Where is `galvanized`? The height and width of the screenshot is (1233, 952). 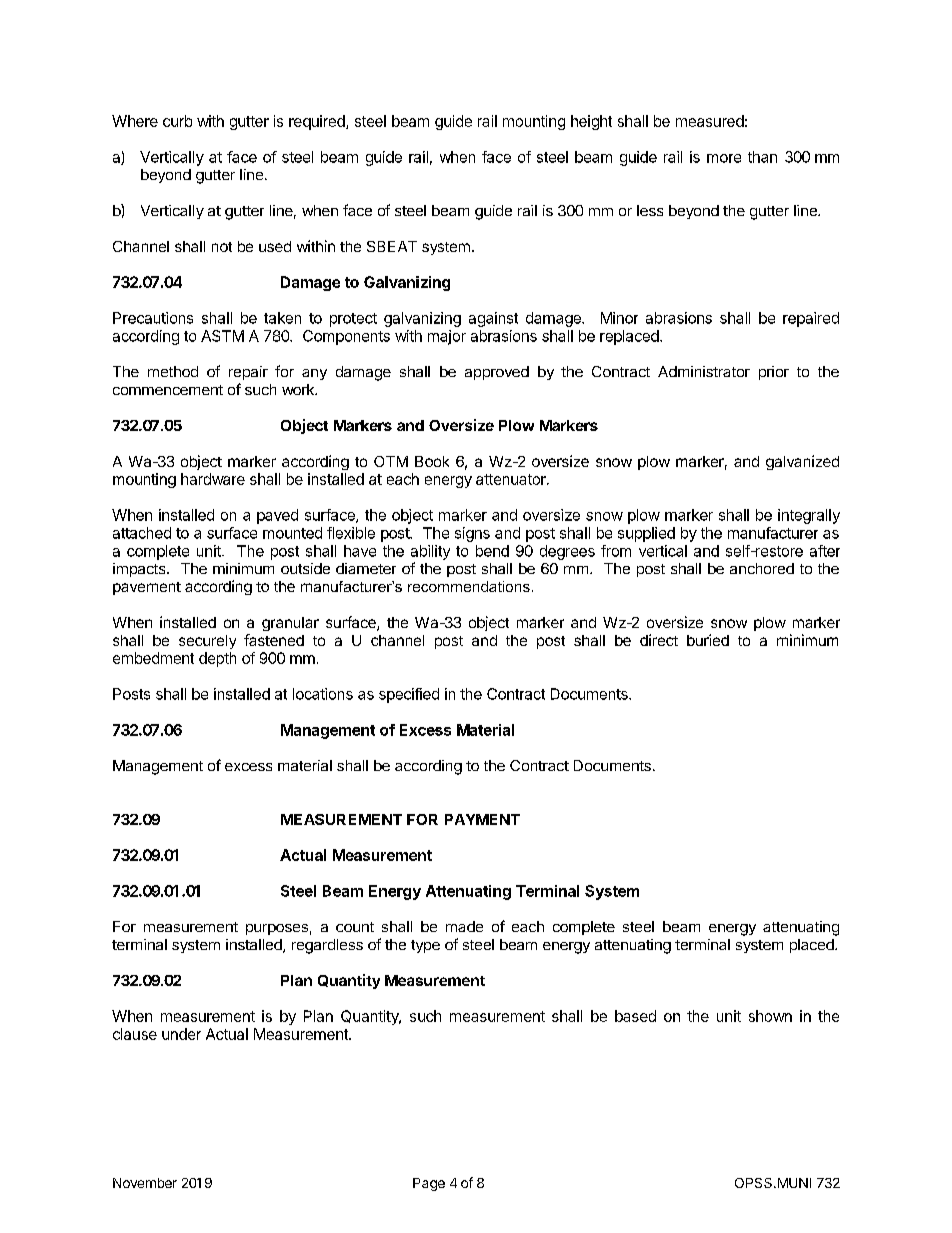 galvanized is located at coordinates (802, 462).
